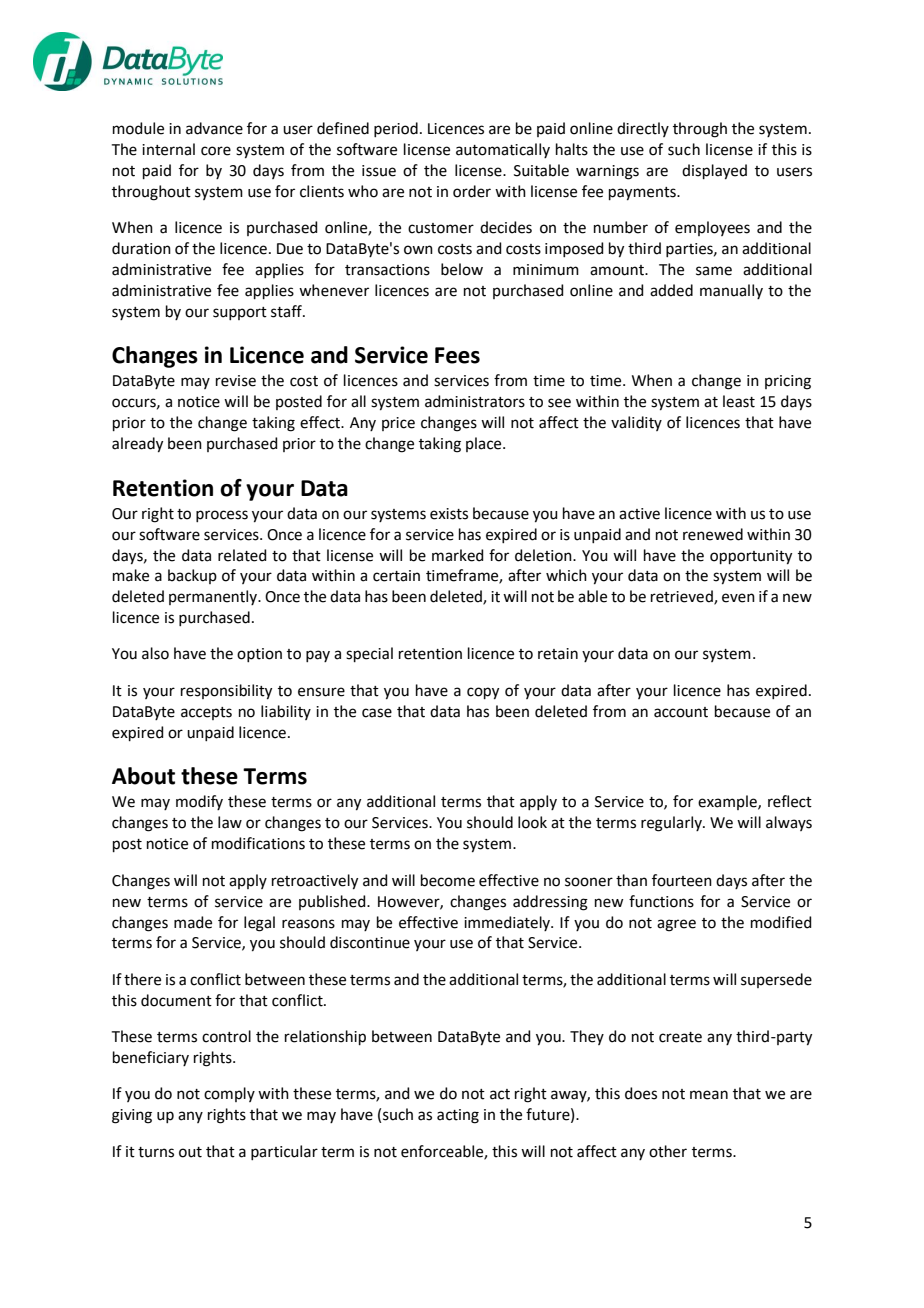 This screenshot has height=1308, width=924. I want to click on fourteen, so click(682, 880).
